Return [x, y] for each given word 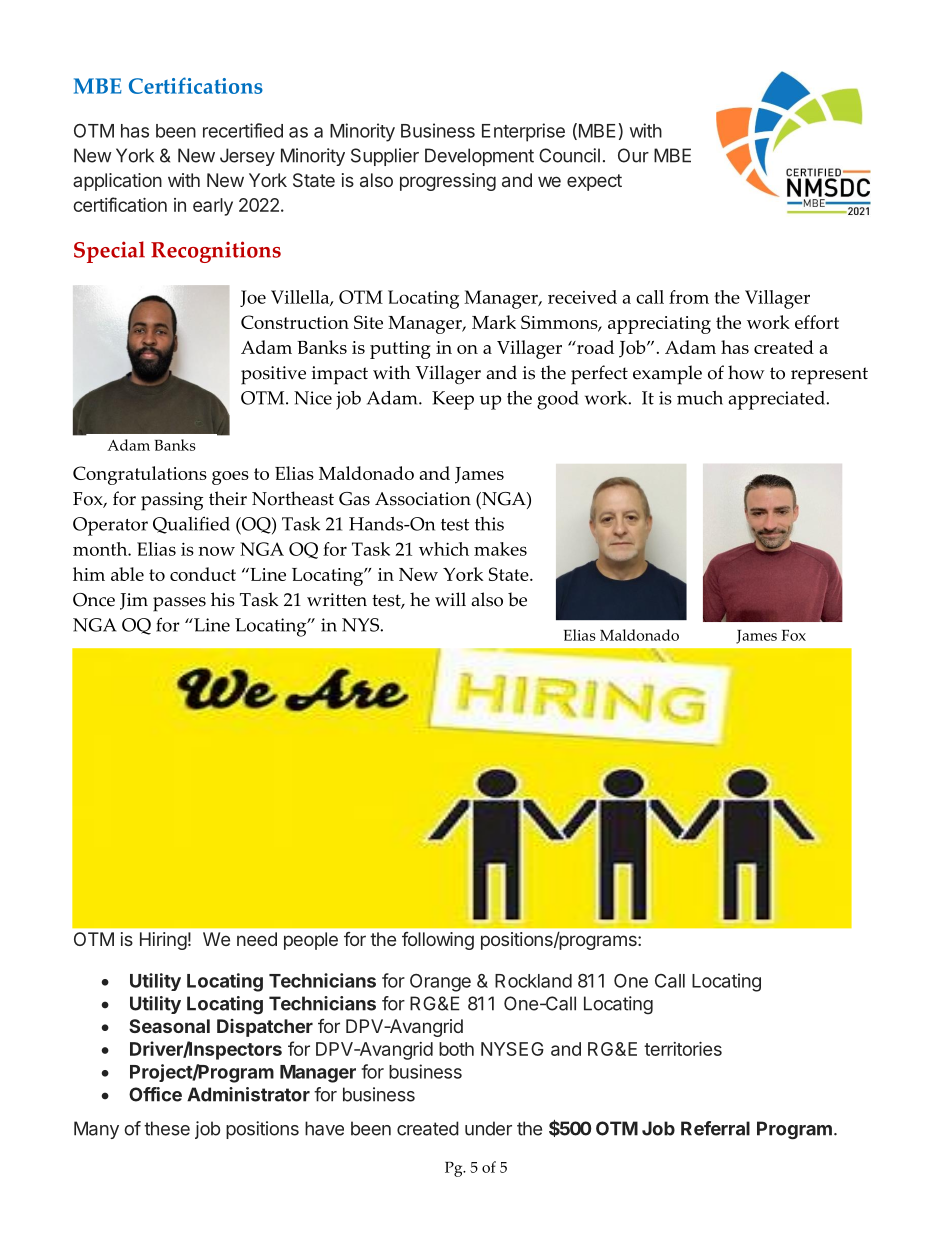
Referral [715, 1128]
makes [500, 549]
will [450, 599]
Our [633, 155]
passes [179, 604]
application [117, 182]
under [488, 1128]
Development [479, 157]
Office [155, 1094]
